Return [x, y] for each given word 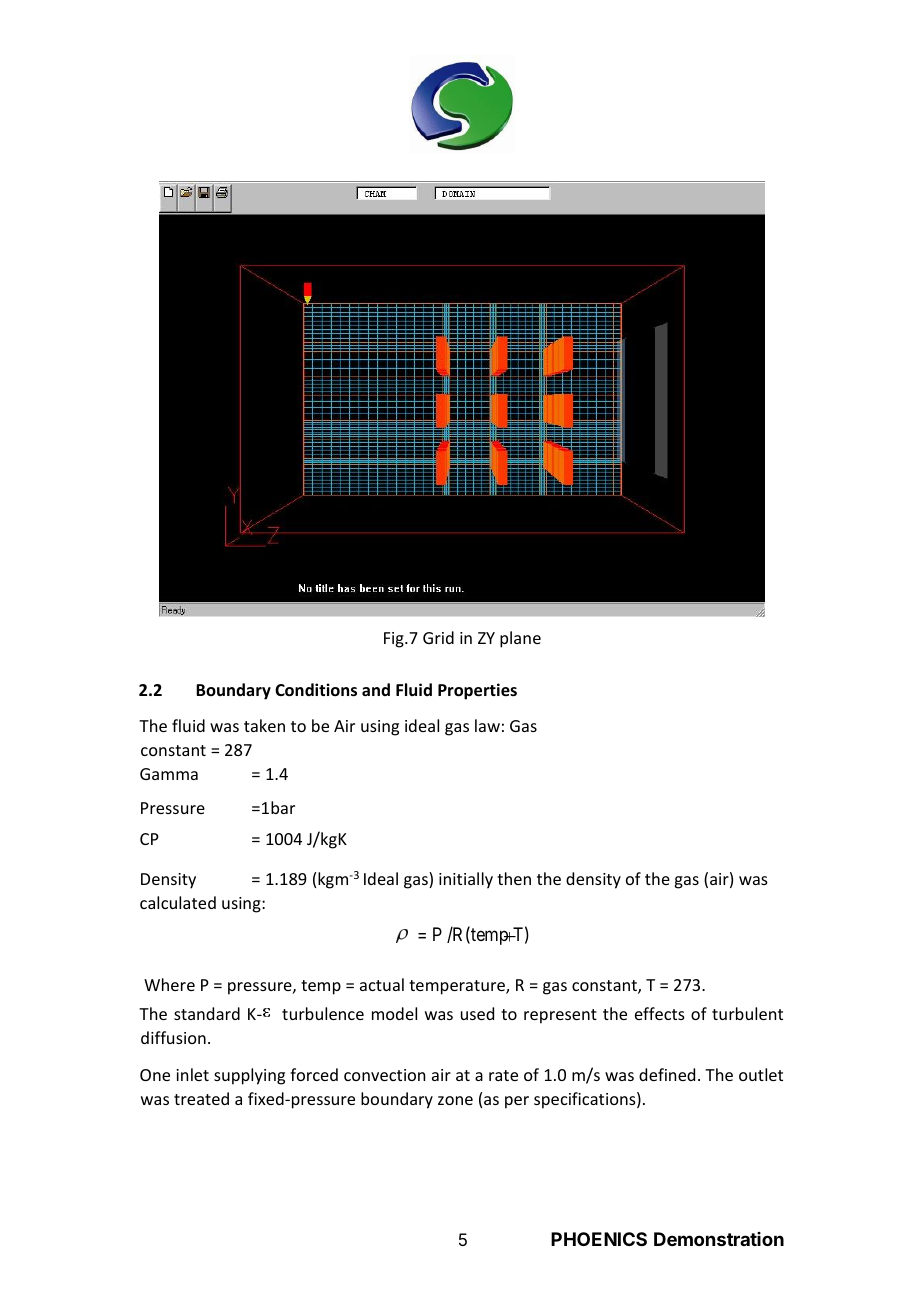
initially [466, 880]
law [487, 725]
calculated [178, 902]
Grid [438, 637]
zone [455, 1100]
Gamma [169, 774]
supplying [249, 1076]
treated [201, 1098]
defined [667, 1074]
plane [520, 639]
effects [660, 1013]
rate [503, 1075]
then [514, 878]
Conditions [316, 690]
